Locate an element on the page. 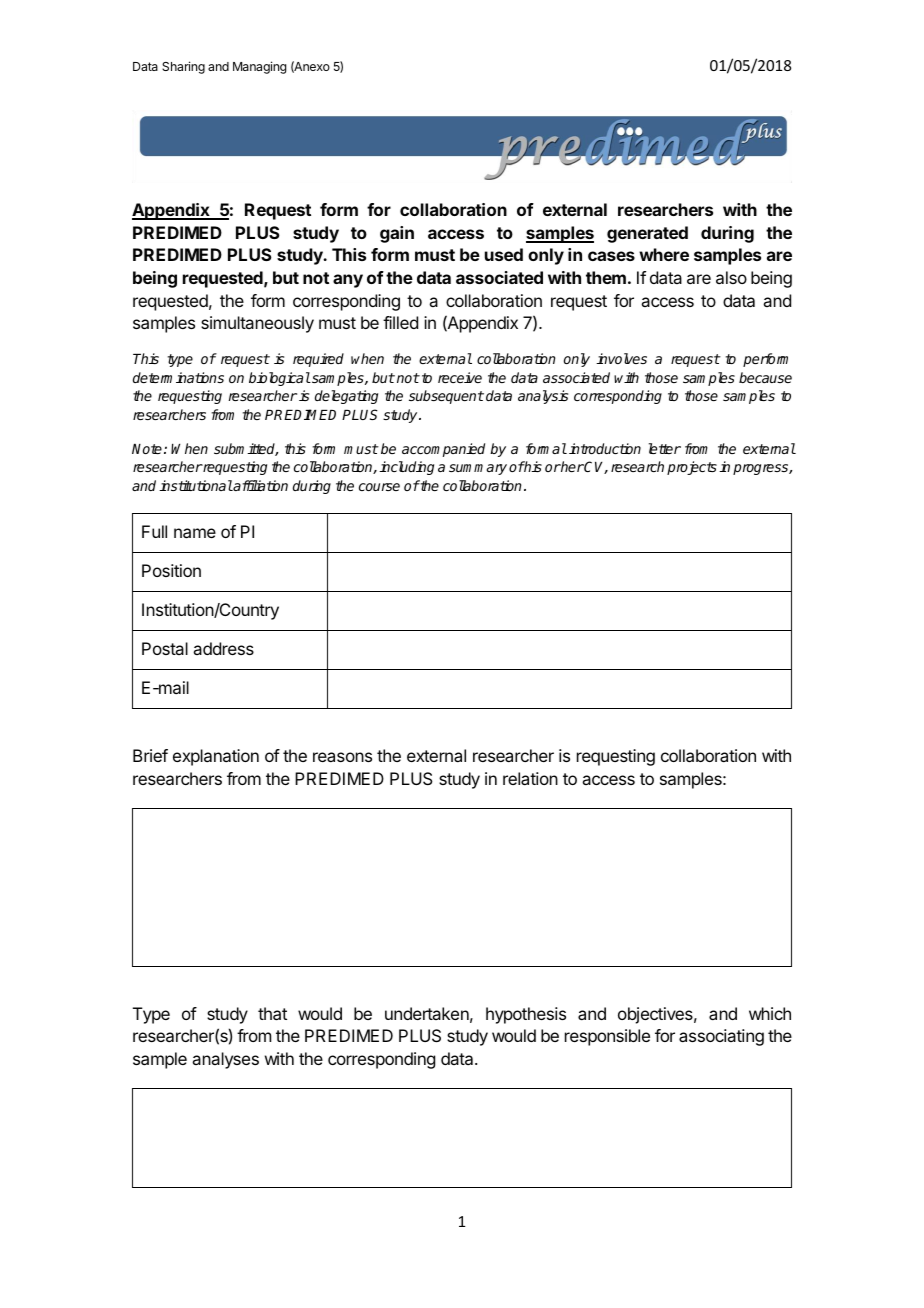  generated is located at coordinates (647, 234).
